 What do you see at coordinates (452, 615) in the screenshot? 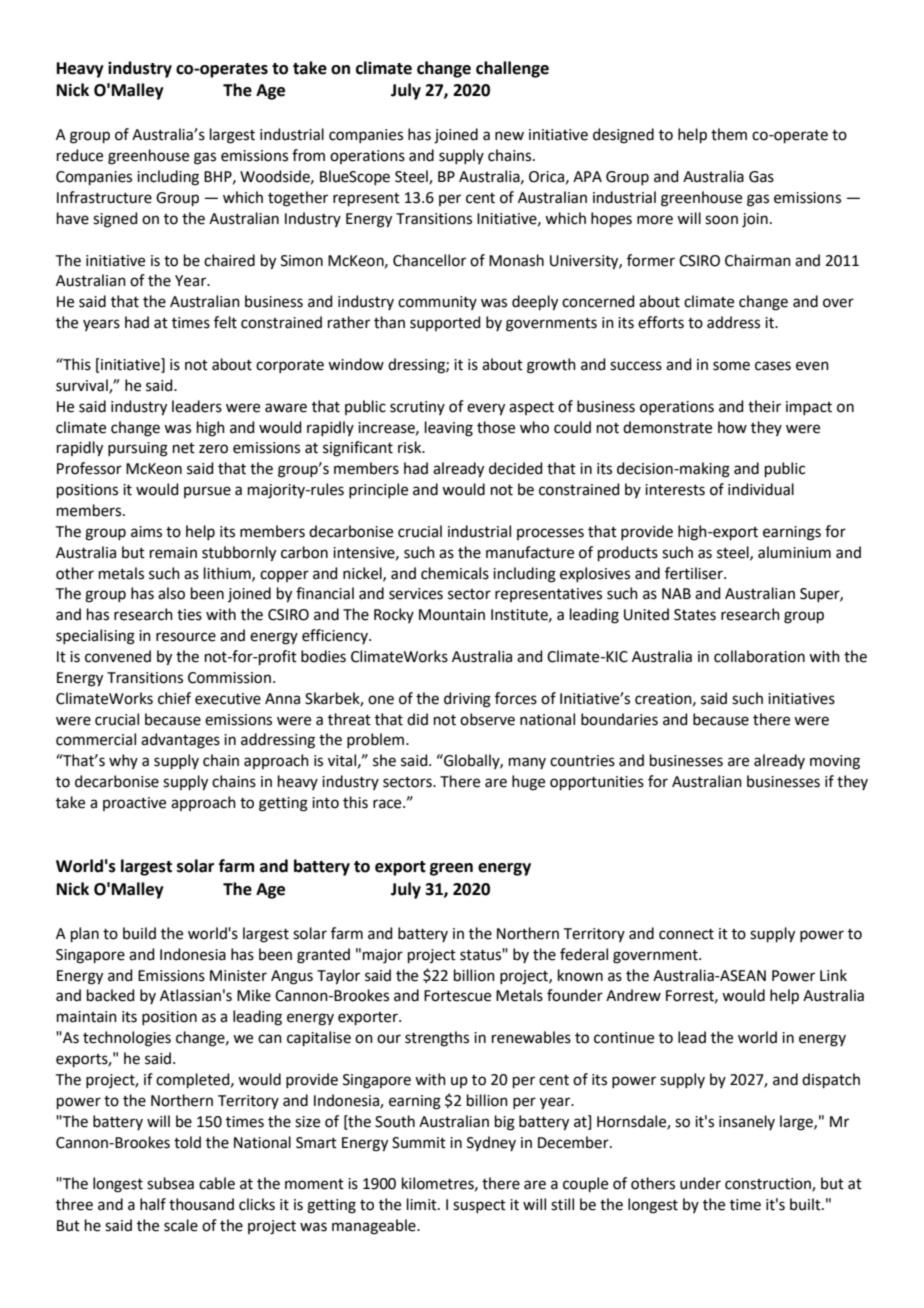
I see `Mountain` at bounding box center [452, 615].
